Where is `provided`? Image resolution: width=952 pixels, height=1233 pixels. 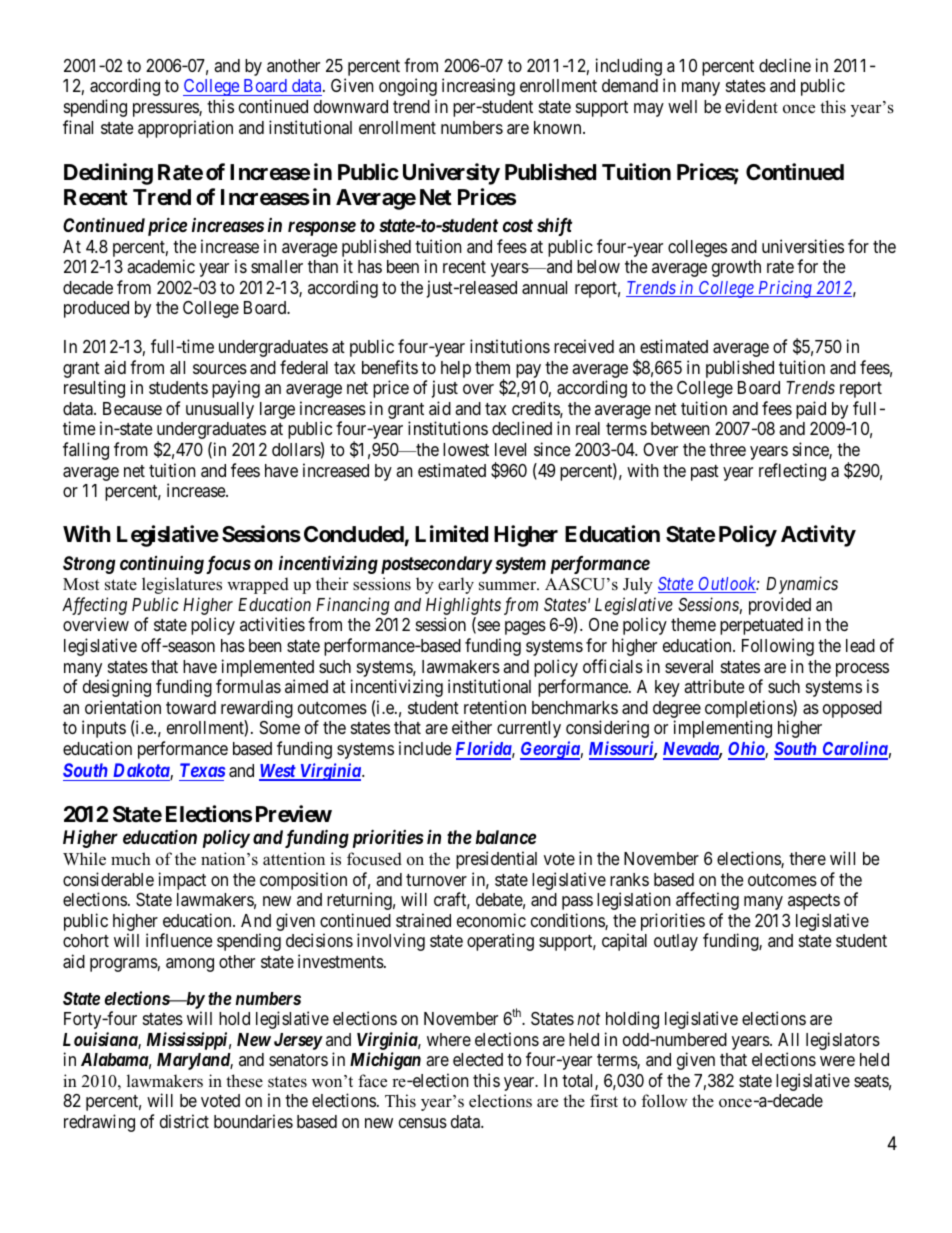
provided is located at coordinates (780, 607).
